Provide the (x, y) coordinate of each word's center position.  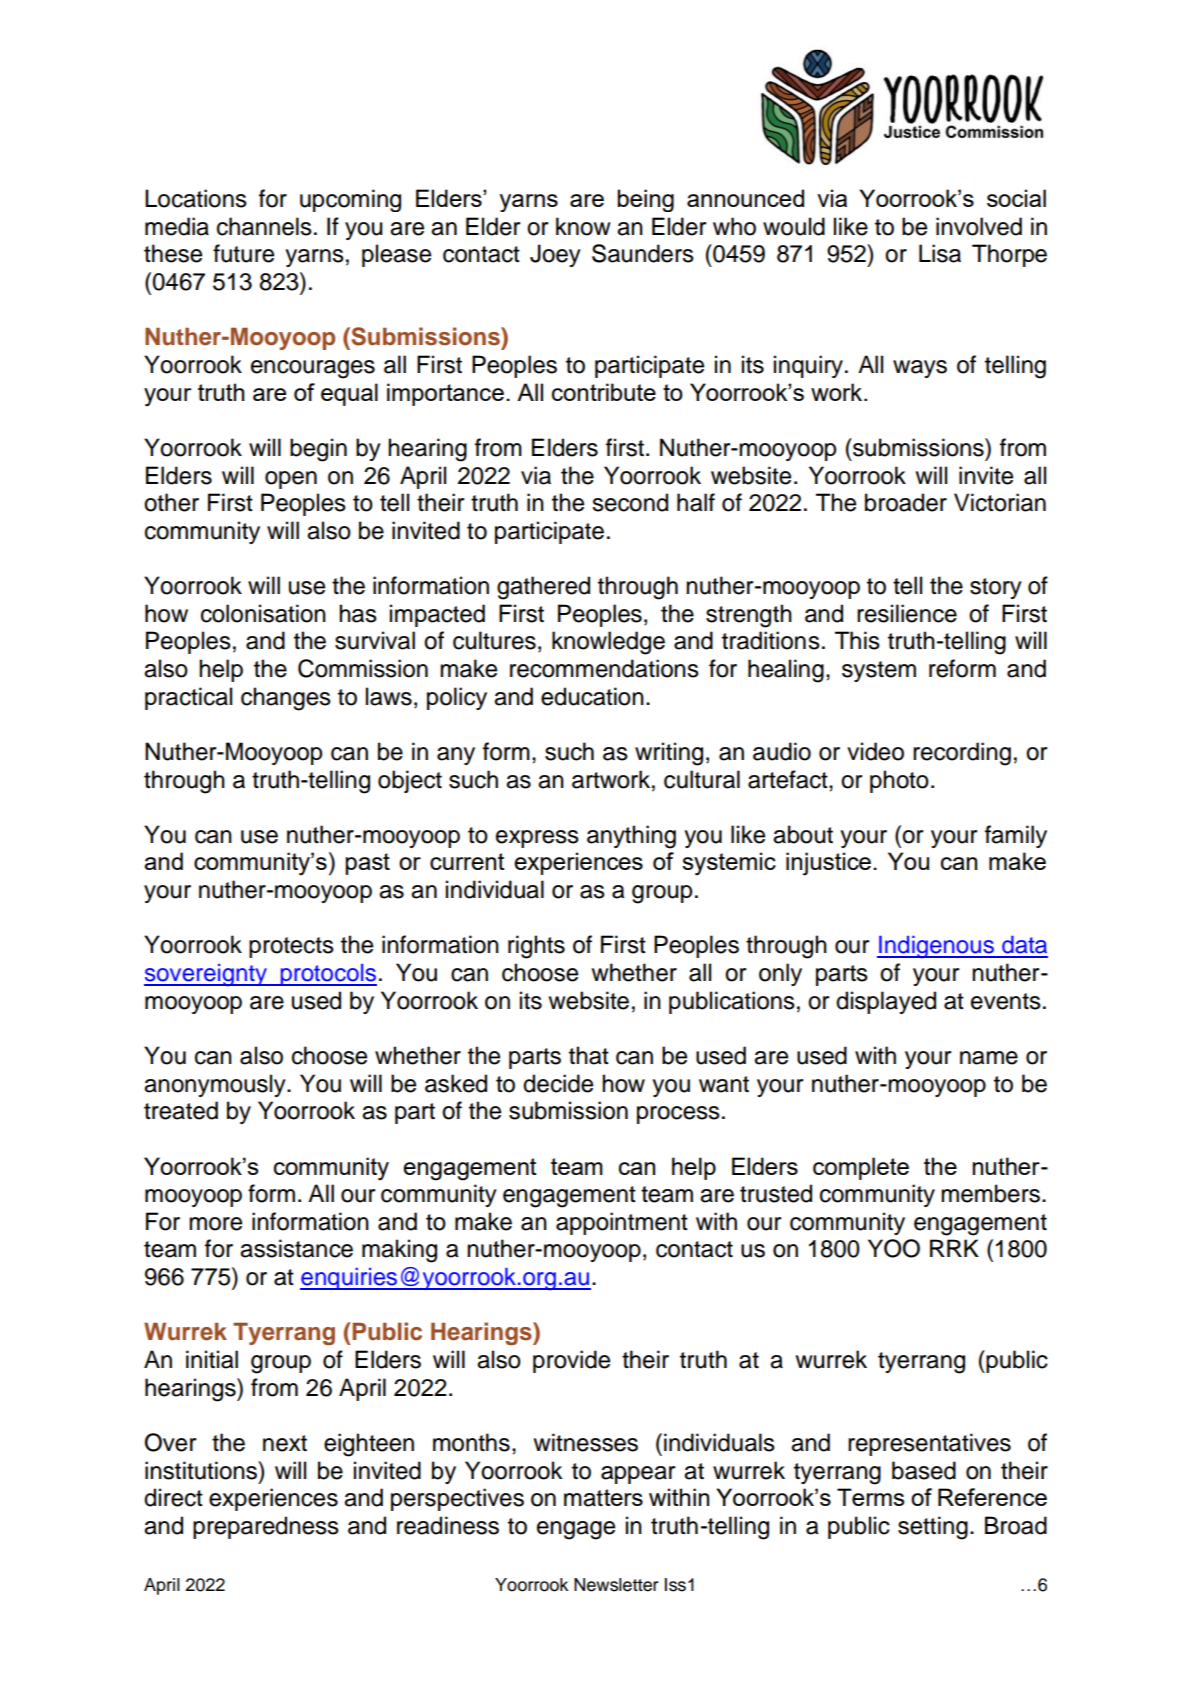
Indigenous (936, 947)
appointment (622, 1223)
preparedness (266, 1527)
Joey (555, 255)
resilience (907, 613)
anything (631, 837)
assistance (296, 1248)
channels (264, 226)
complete (861, 1168)
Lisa (940, 253)
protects (291, 947)
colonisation (263, 613)
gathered (543, 588)
